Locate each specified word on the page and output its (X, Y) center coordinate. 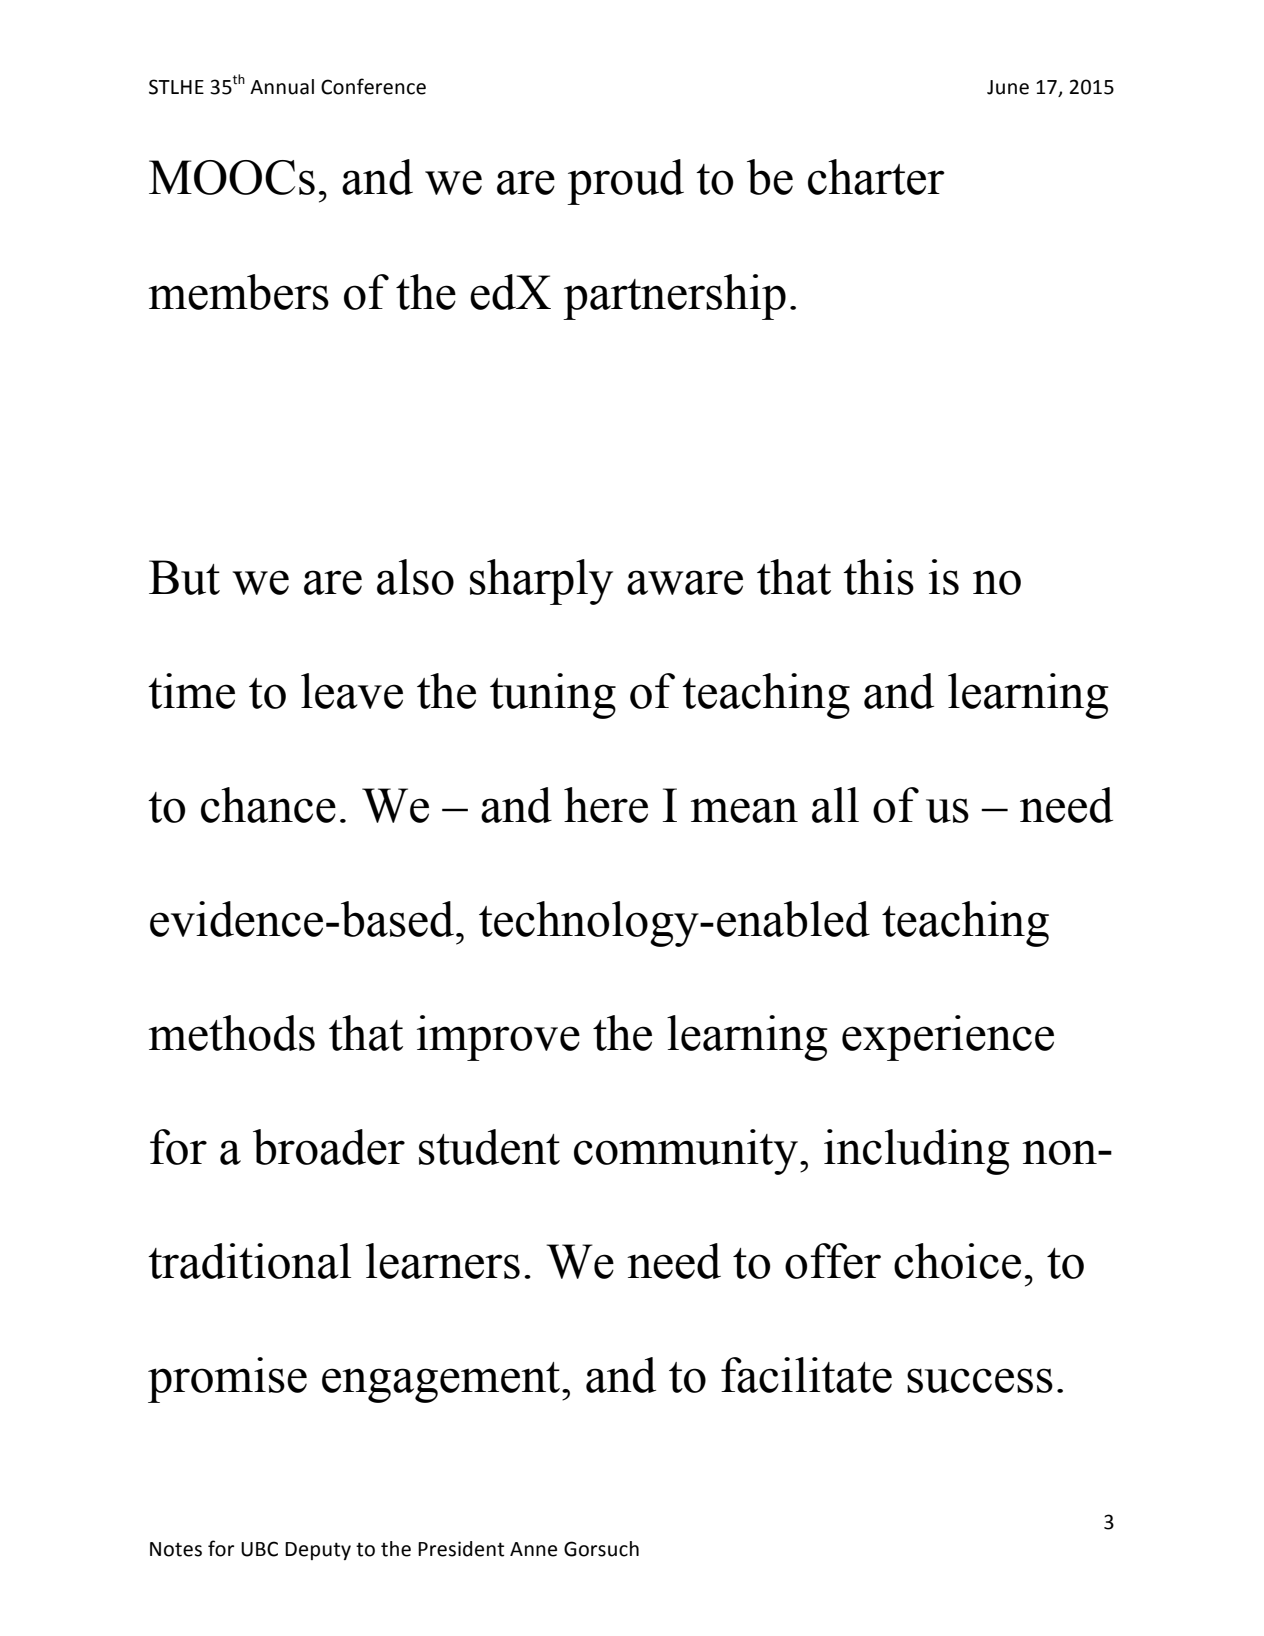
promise (227, 1380)
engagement (442, 1382)
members (239, 292)
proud (625, 182)
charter (876, 177)
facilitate (806, 1375)
